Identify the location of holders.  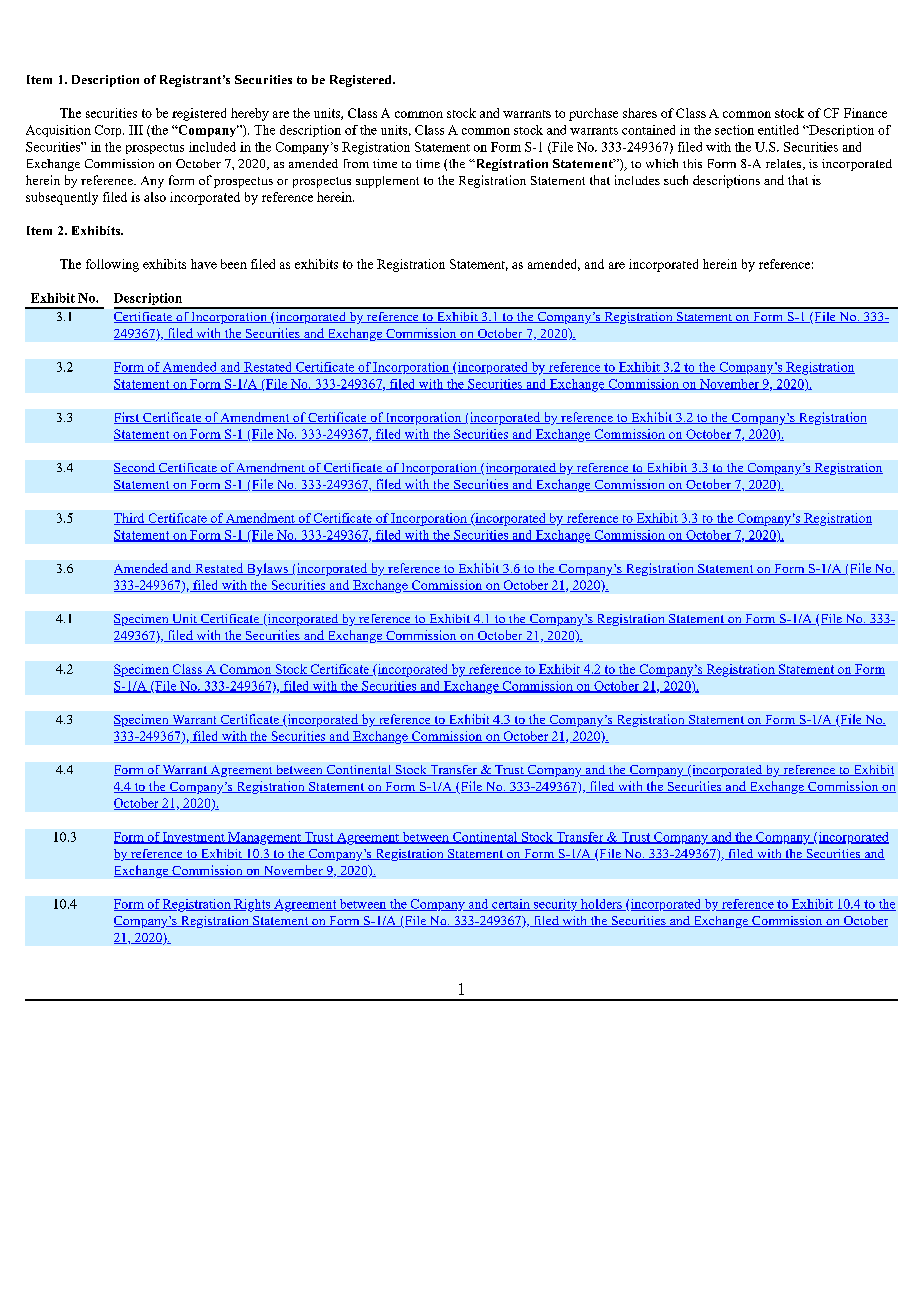
(601, 905).
